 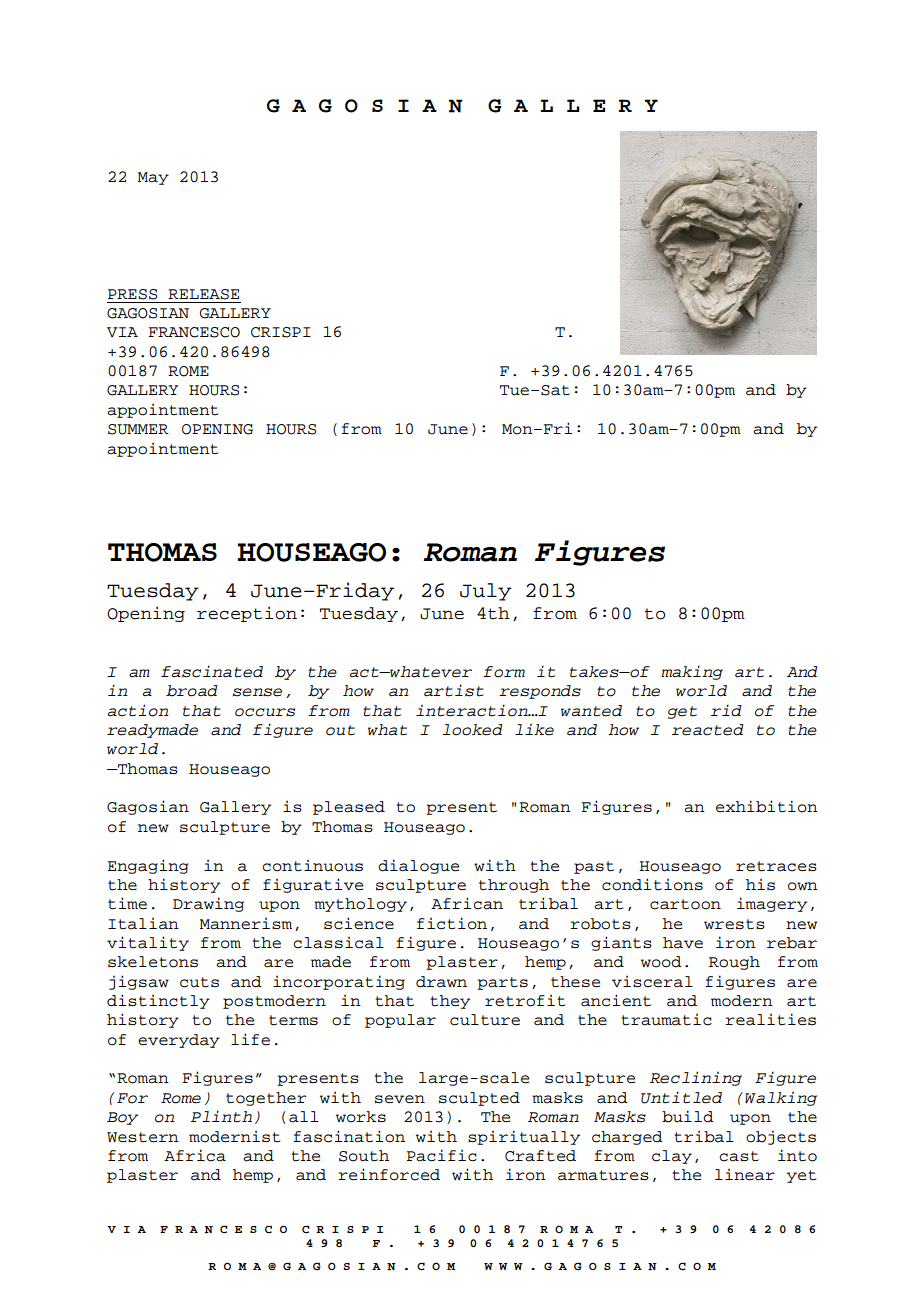 I want to click on exhibition, so click(x=767, y=806).
